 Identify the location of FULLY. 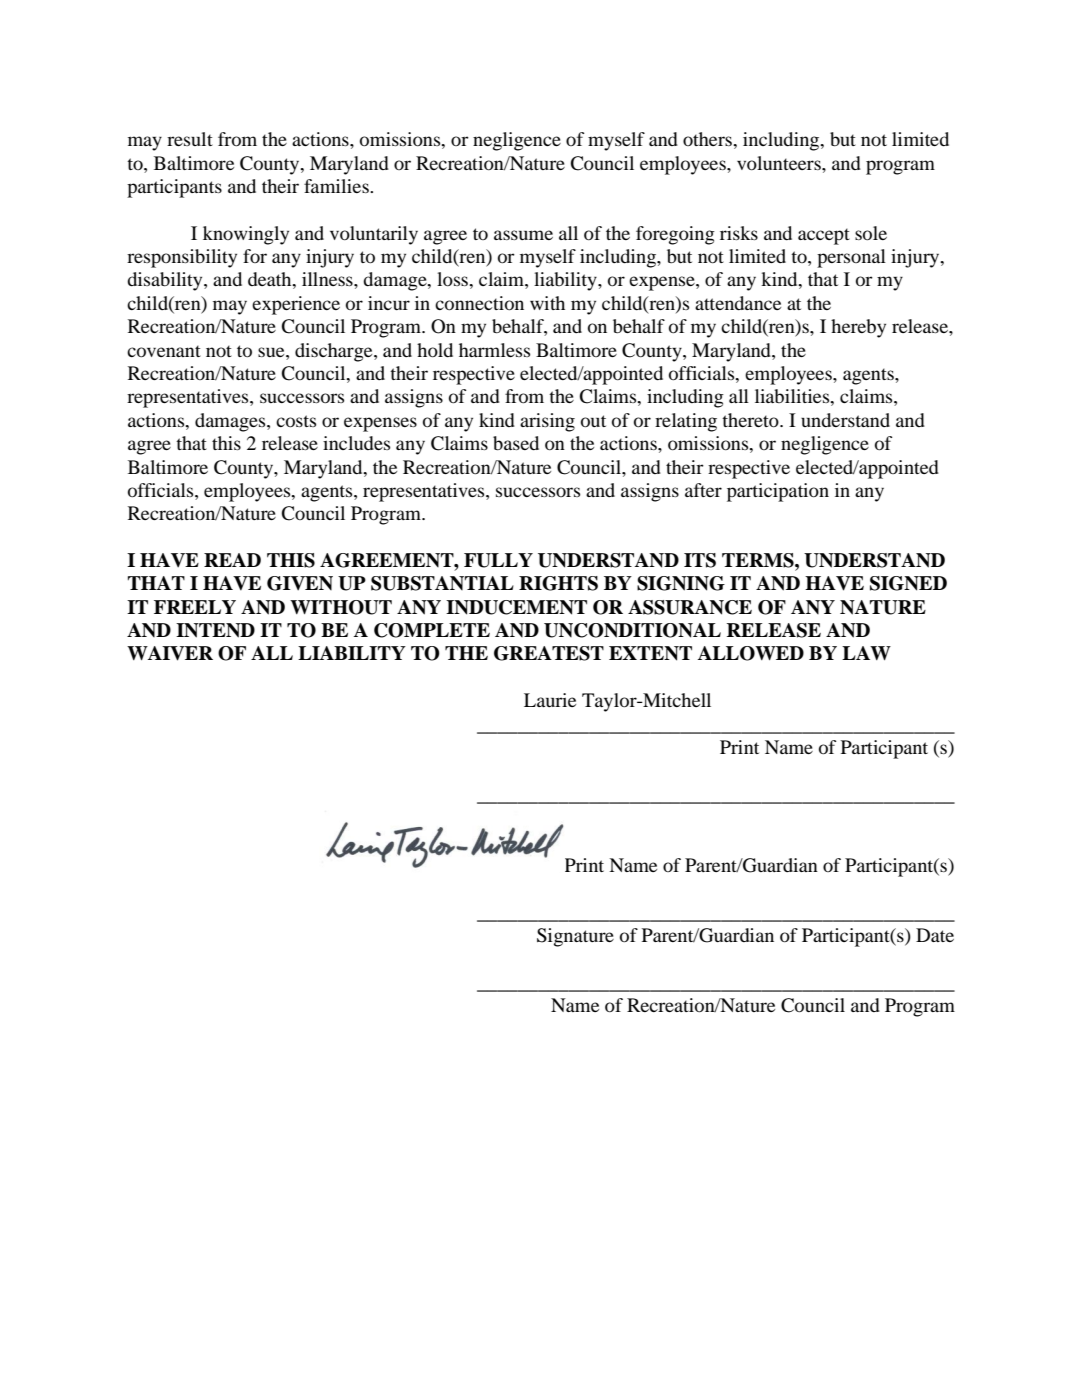
(498, 560).
